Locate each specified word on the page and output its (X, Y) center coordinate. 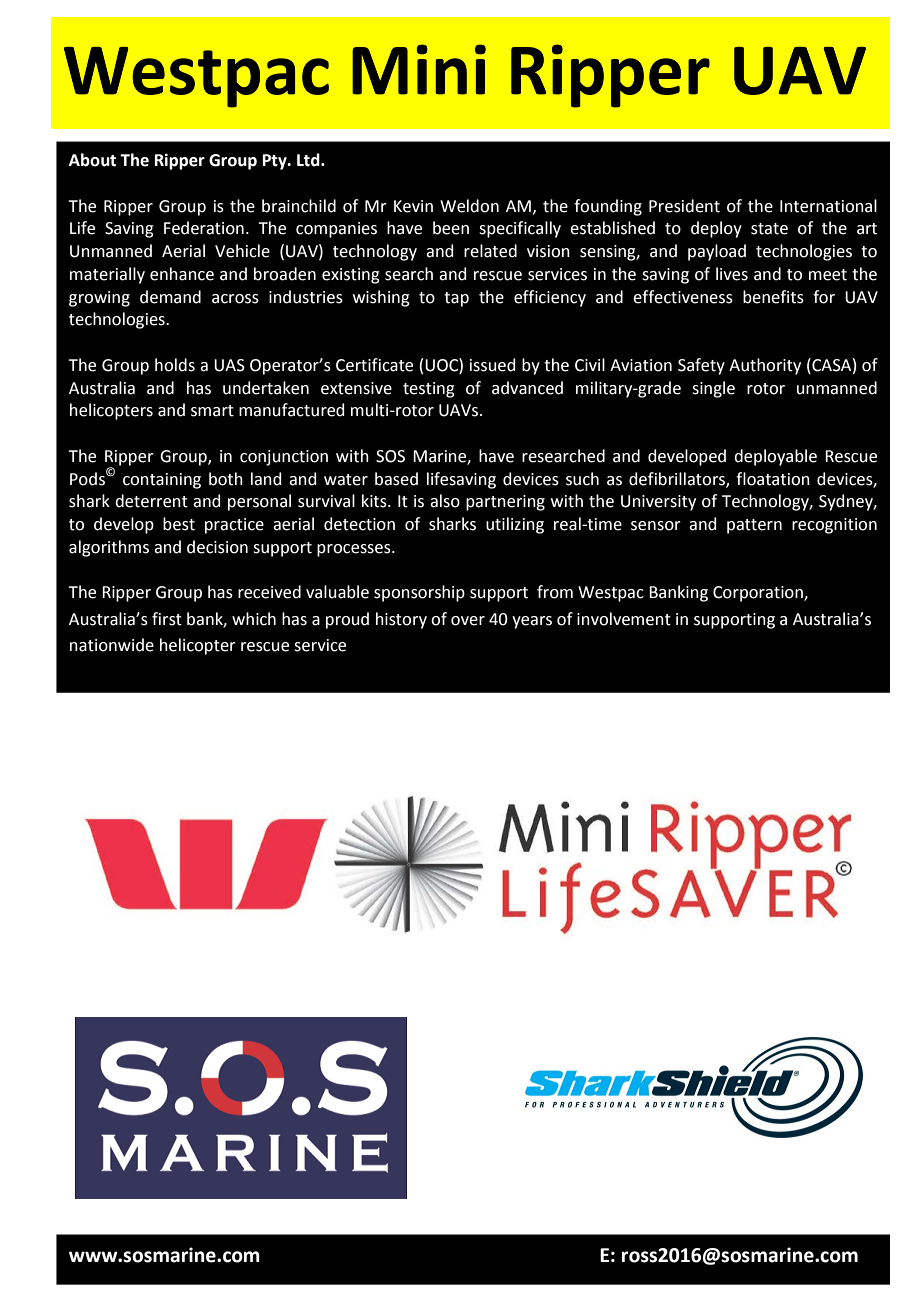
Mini (419, 69)
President (684, 206)
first (167, 619)
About (92, 160)
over (468, 621)
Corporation (759, 594)
